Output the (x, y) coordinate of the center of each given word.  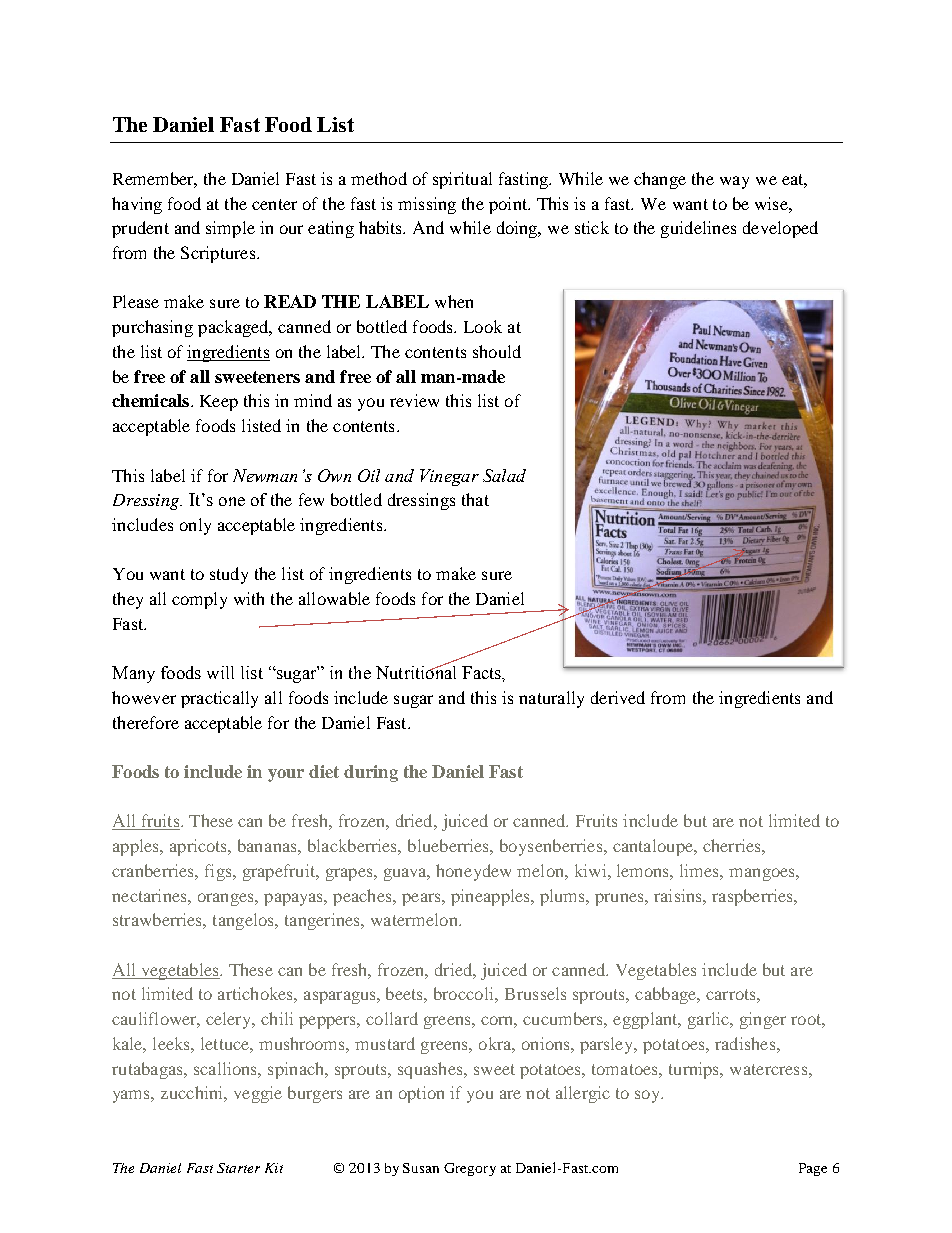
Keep (219, 403)
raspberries (753, 897)
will (220, 672)
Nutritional (416, 671)
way (734, 182)
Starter (238, 1168)
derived (618, 697)
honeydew (473, 872)
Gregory (470, 1169)
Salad (504, 475)
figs (219, 872)
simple (230, 229)
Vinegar (449, 477)
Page (813, 1169)
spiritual (462, 180)
